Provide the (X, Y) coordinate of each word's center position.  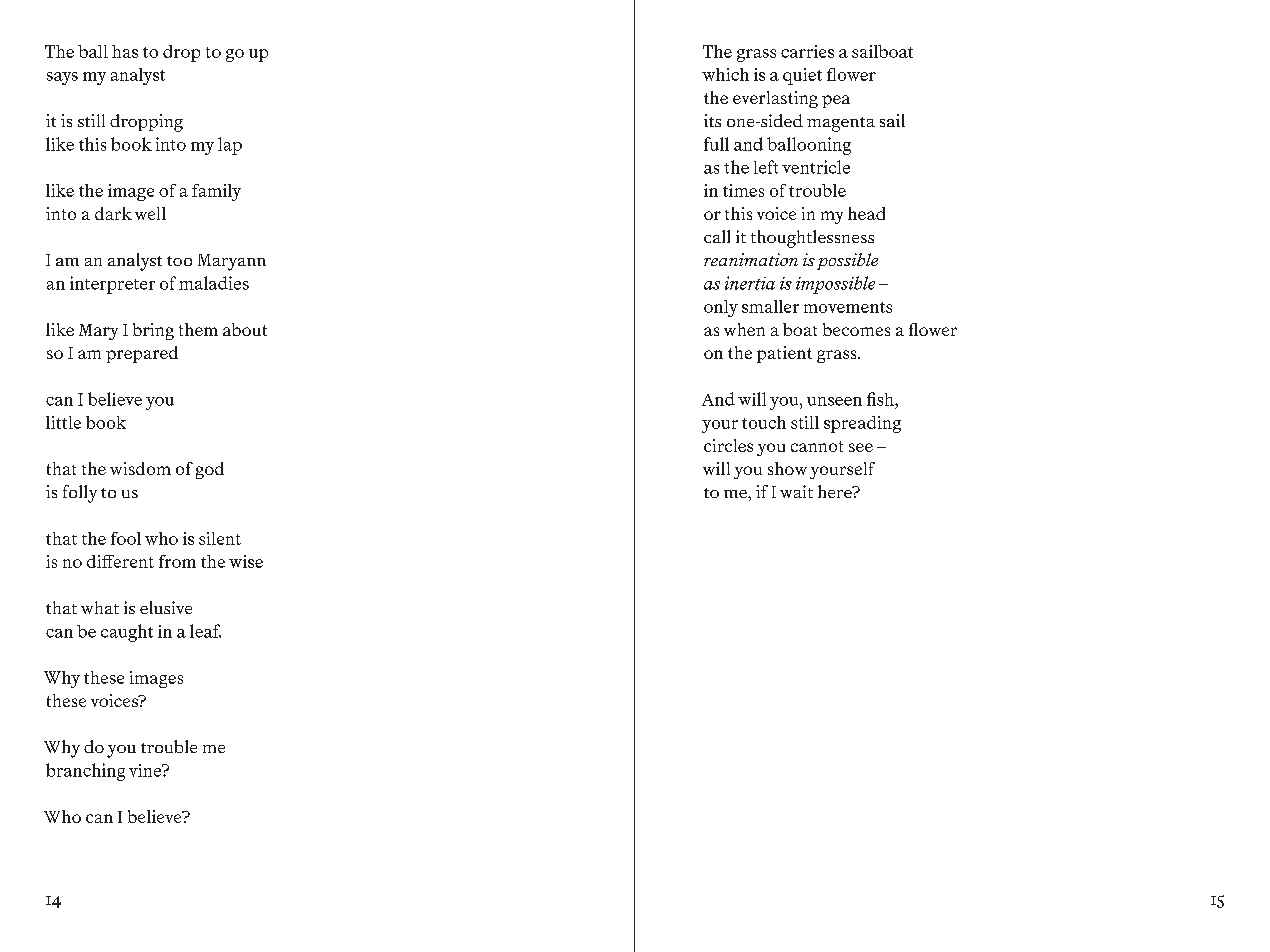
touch (764, 422)
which (725, 74)
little (63, 422)
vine (146, 770)
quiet (802, 76)
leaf (205, 631)
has (125, 51)
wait (796, 491)
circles (728, 445)
